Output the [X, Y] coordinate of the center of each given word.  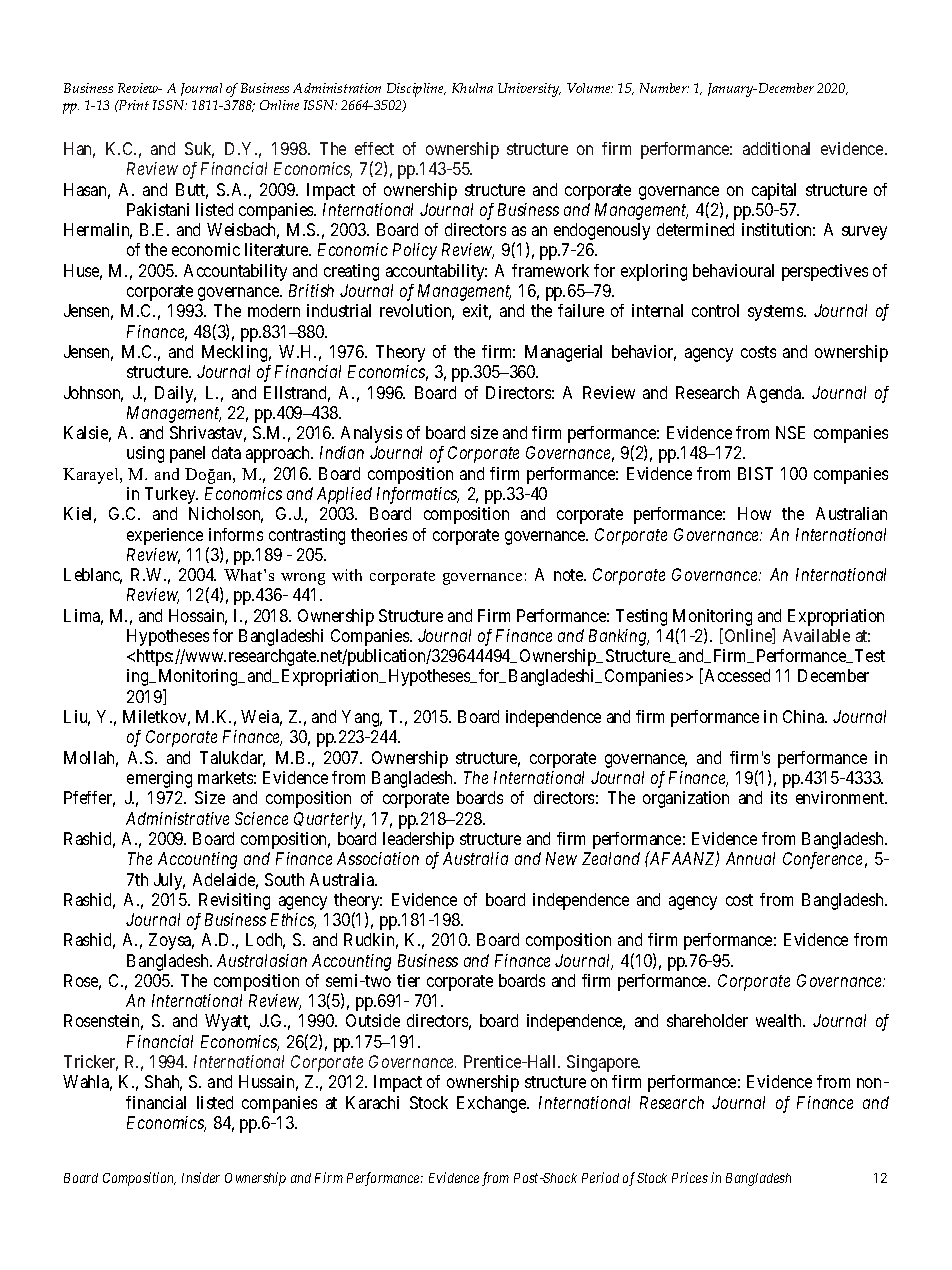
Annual [750, 858]
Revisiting [234, 901]
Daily [175, 394]
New [561, 858]
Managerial [563, 353]
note [570, 575]
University [529, 90]
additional [776, 148]
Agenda [775, 394]
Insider [201, 1177]
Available [816, 635]
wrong [303, 579]
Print [133, 105]
